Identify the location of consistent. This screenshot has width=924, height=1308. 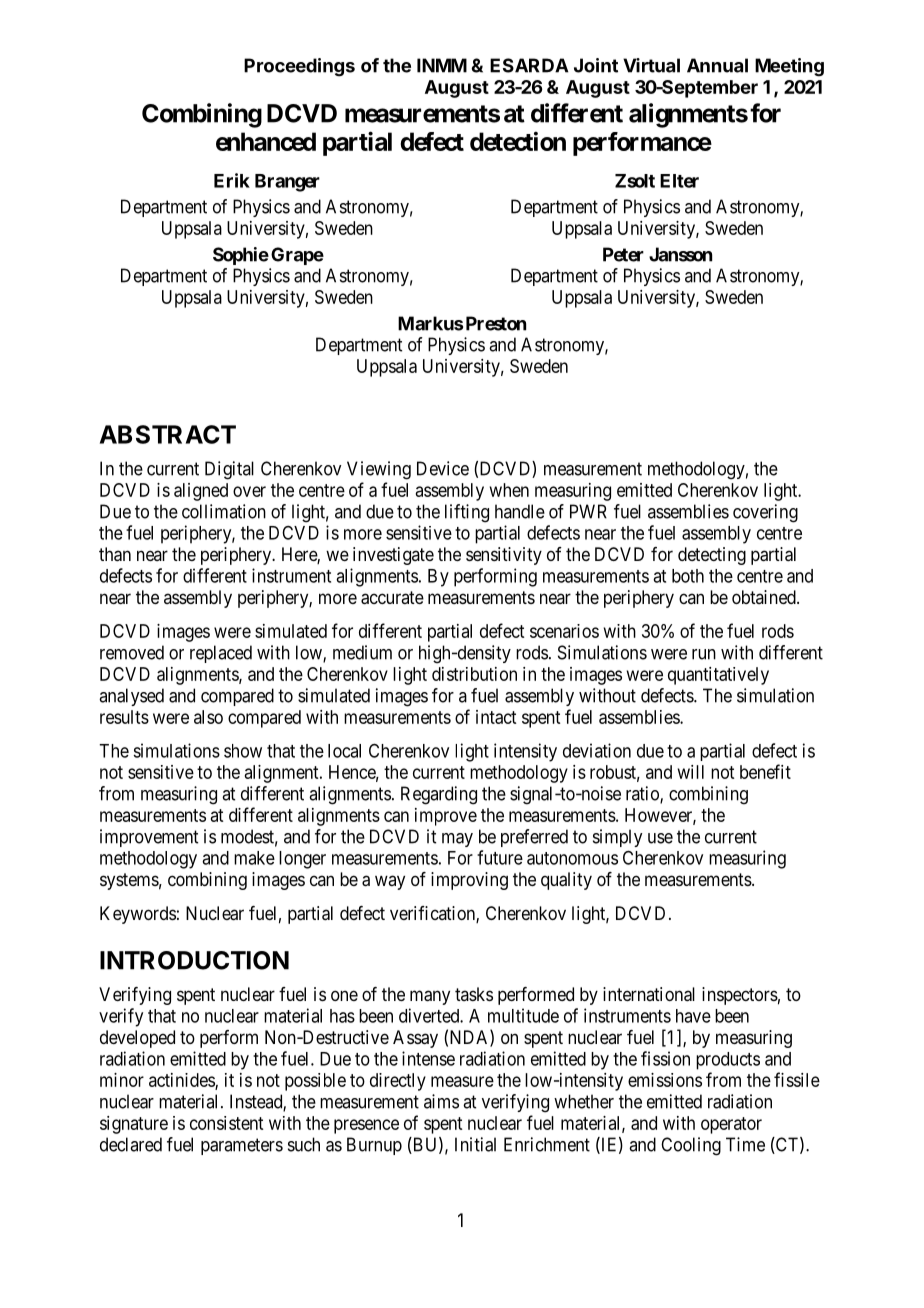
(226, 1123).
